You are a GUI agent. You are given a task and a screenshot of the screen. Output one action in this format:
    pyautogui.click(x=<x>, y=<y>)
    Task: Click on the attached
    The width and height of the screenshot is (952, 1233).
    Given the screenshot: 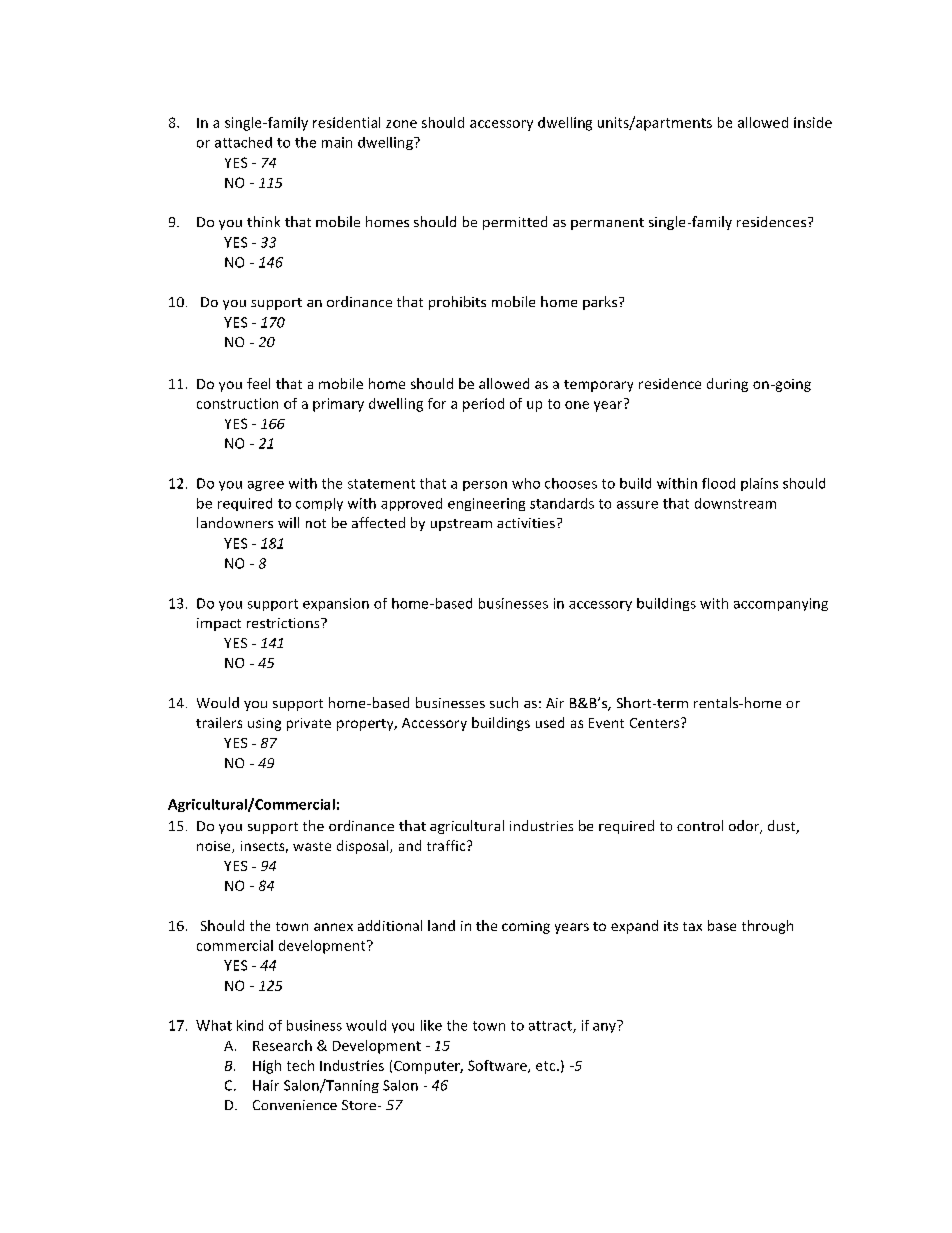 What is the action you would take?
    pyautogui.click(x=243, y=142)
